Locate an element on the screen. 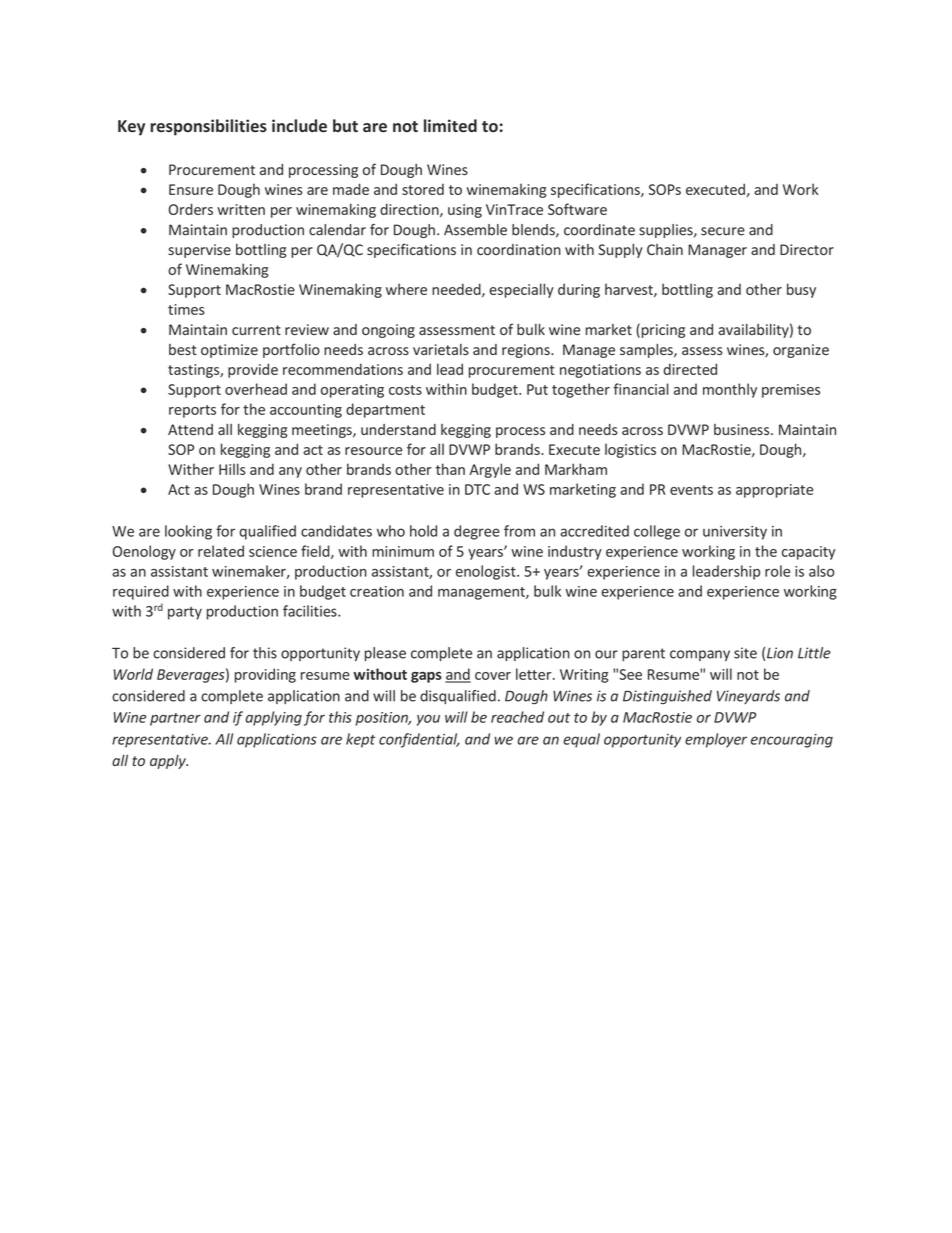 This screenshot has height=1233, width=952. secure is located at coordinates (723, 231).
